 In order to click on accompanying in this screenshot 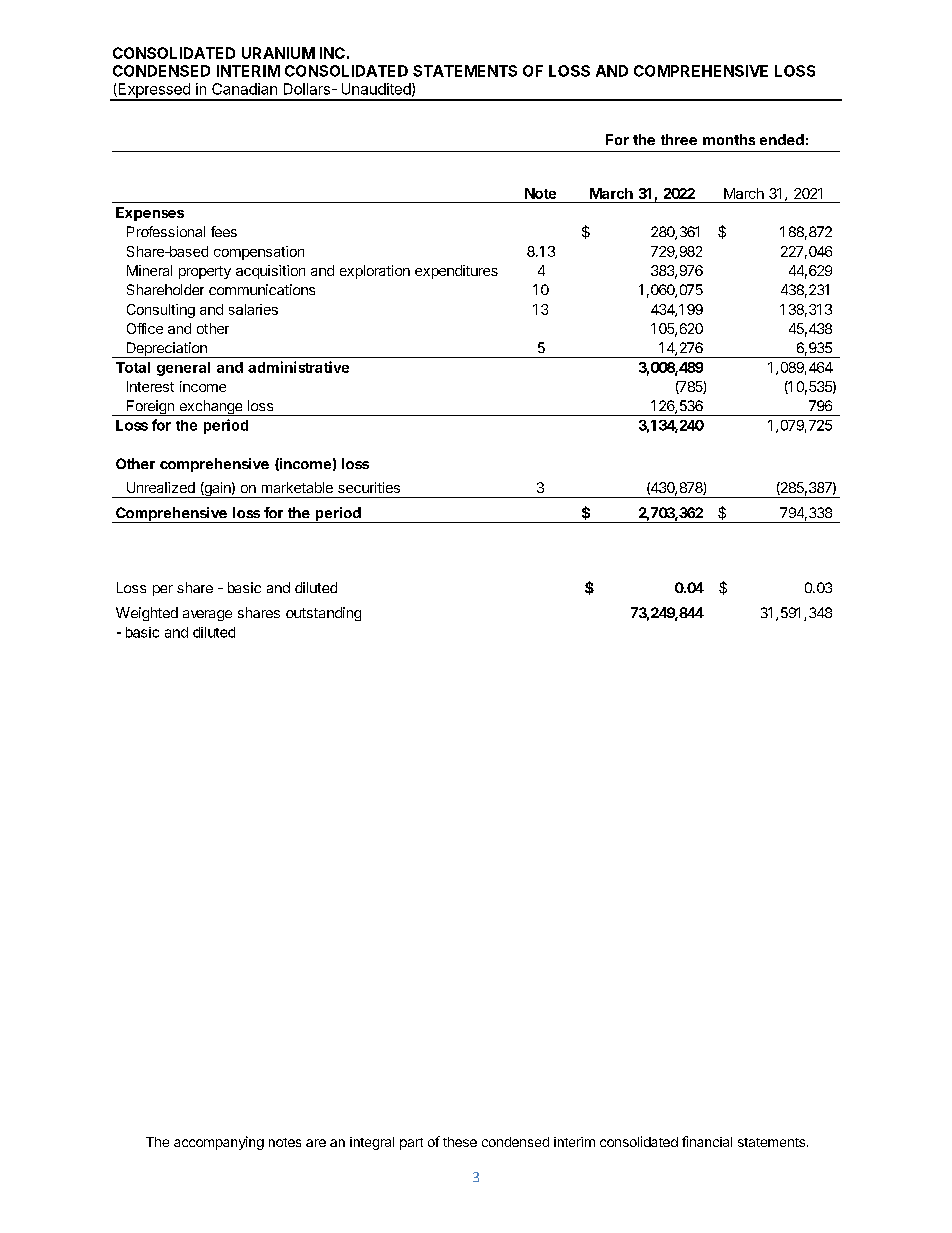, I will do `click(219, 1143)`.
